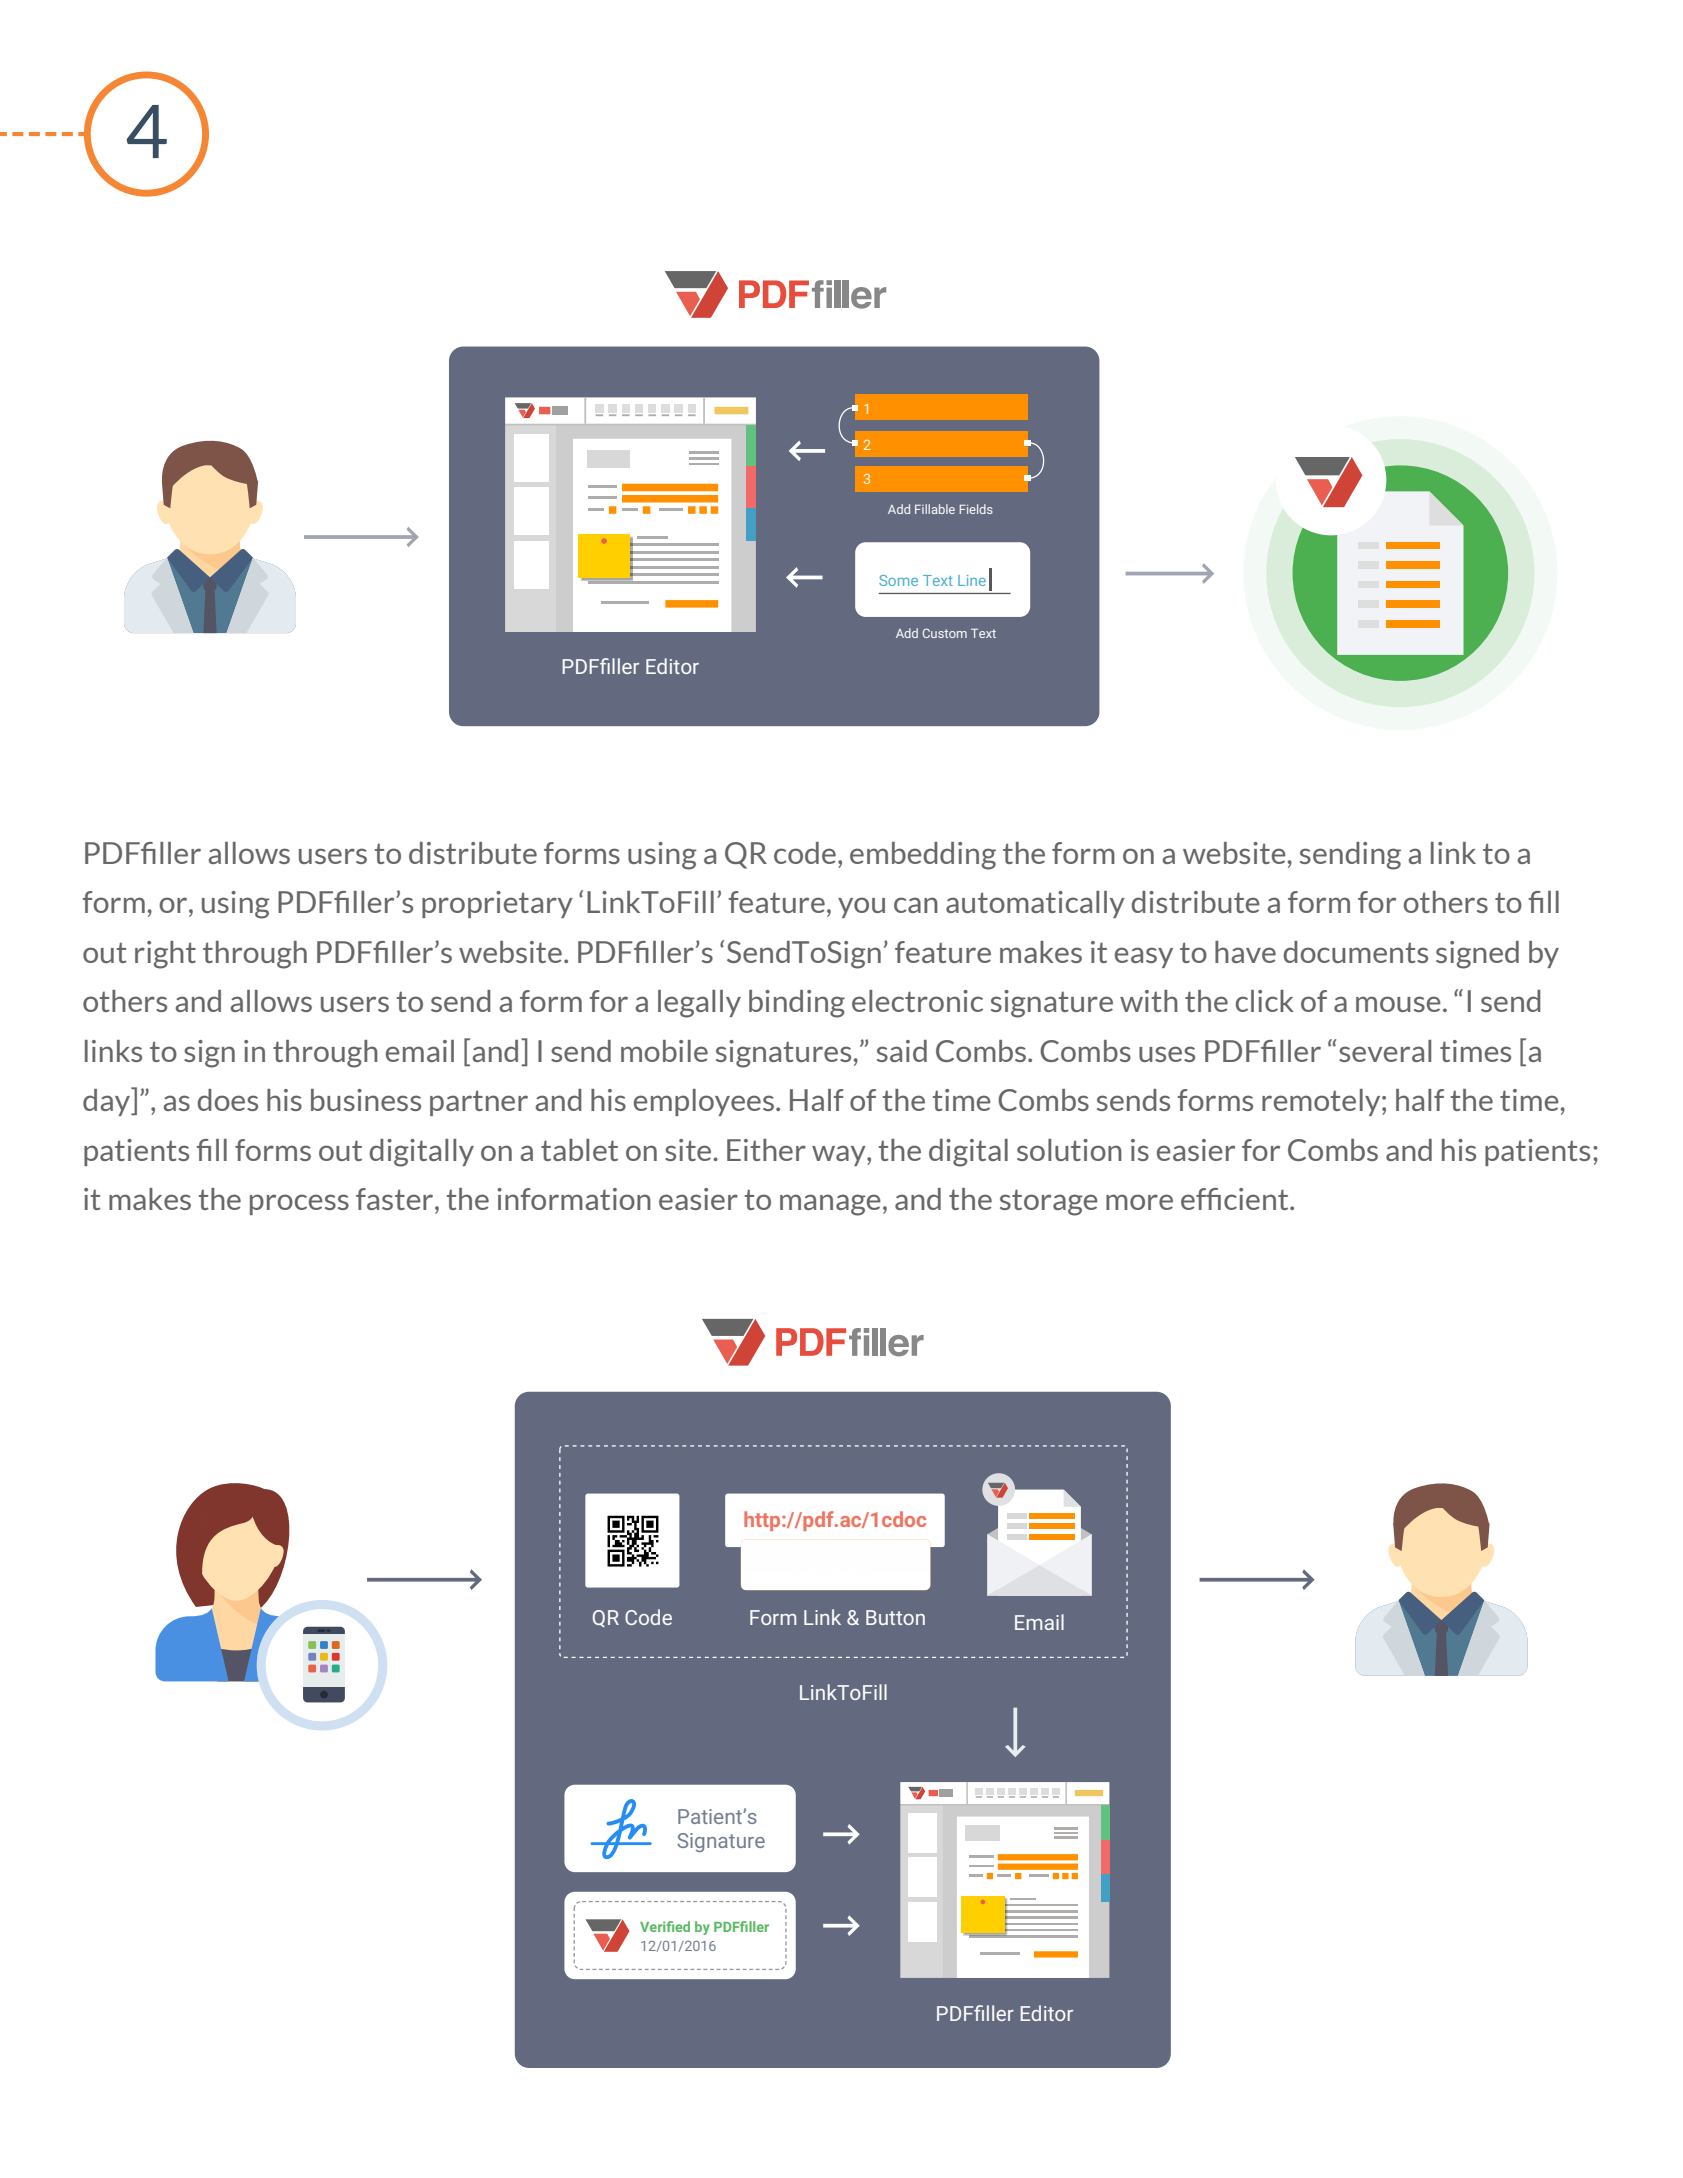 Image resolution: width=1683 pixels, height=2178 pixels. I want to click on process, so click(299, 1204).
